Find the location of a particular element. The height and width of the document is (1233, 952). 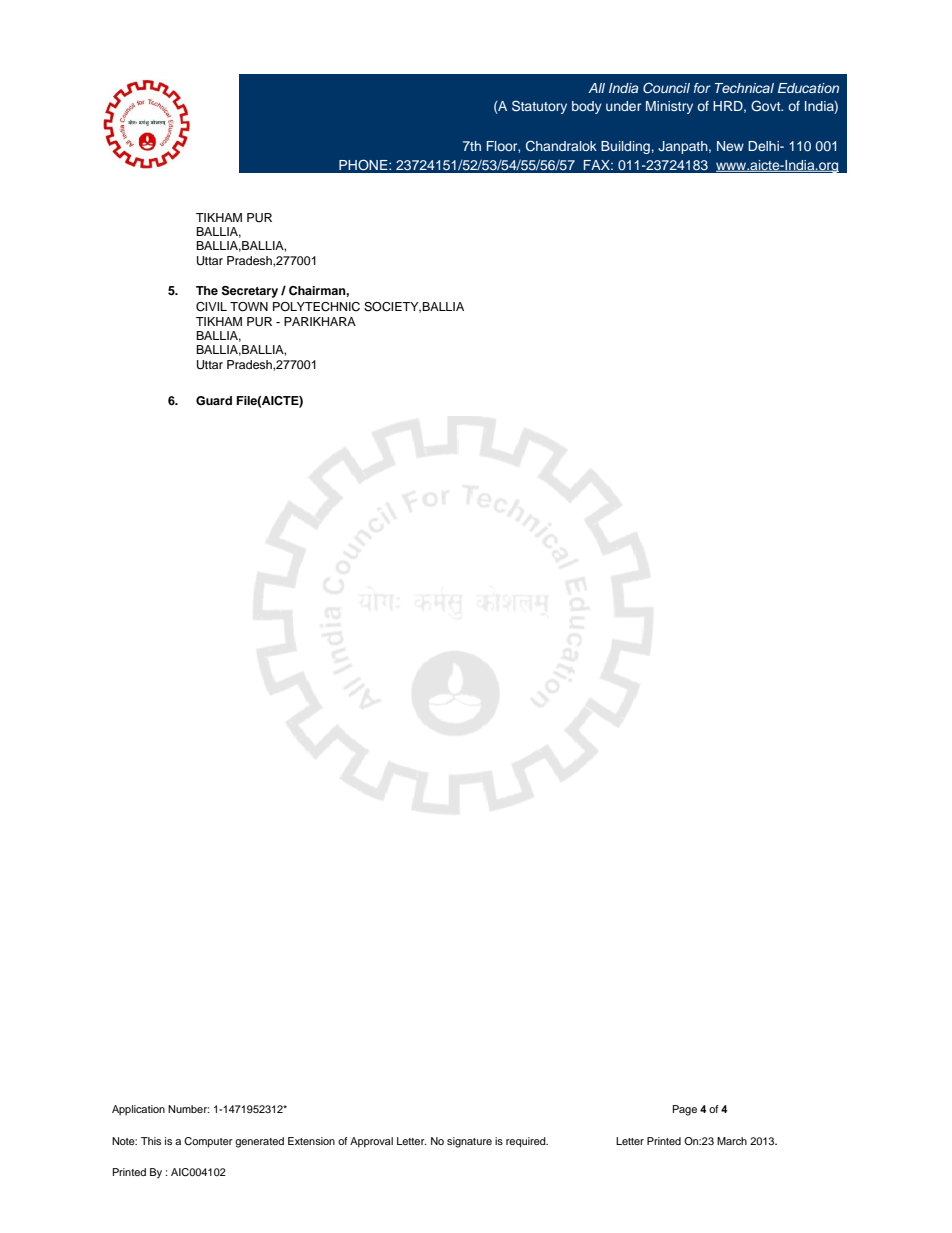

Guard is located at coordinates (214, 401).
